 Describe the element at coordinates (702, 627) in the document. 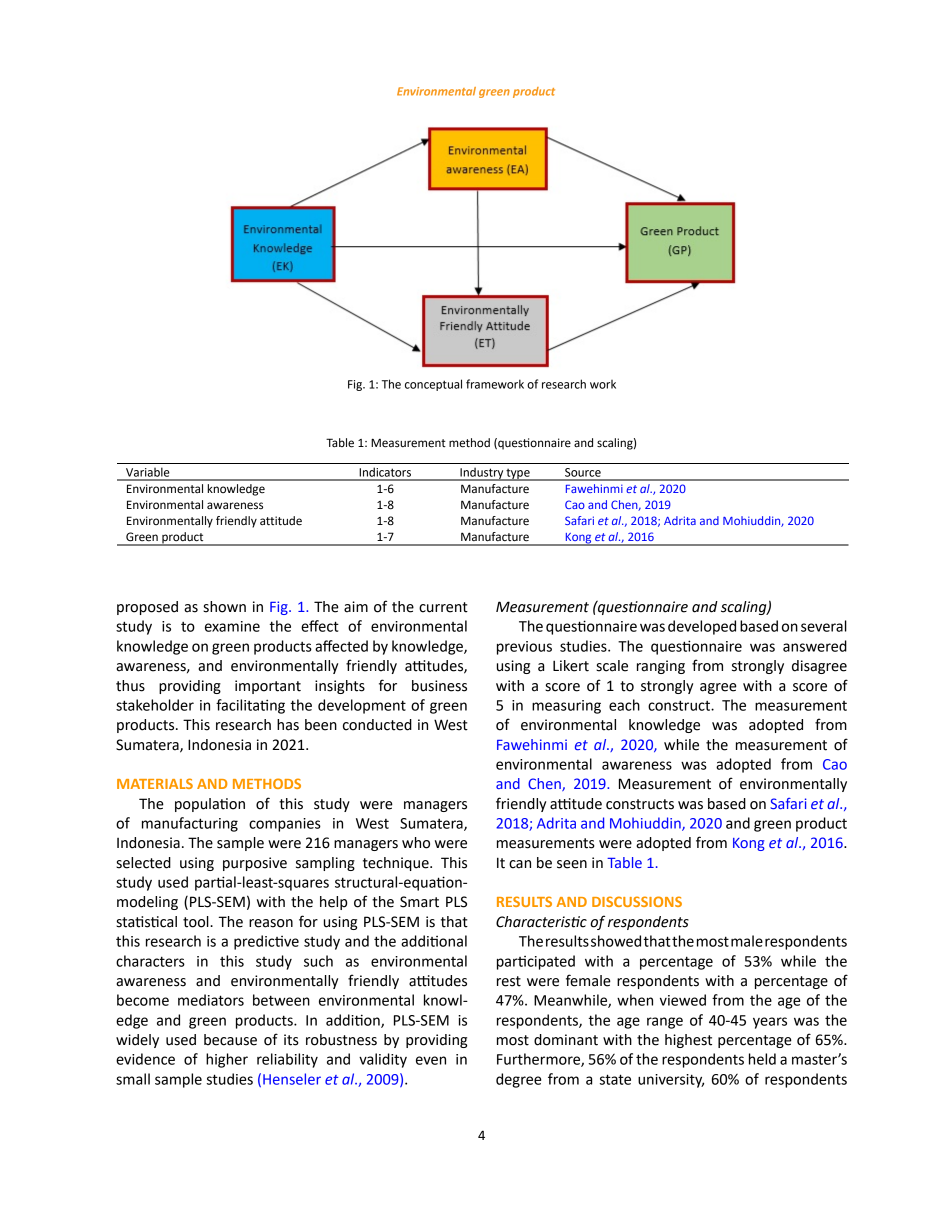

I see `developed` at that location.
